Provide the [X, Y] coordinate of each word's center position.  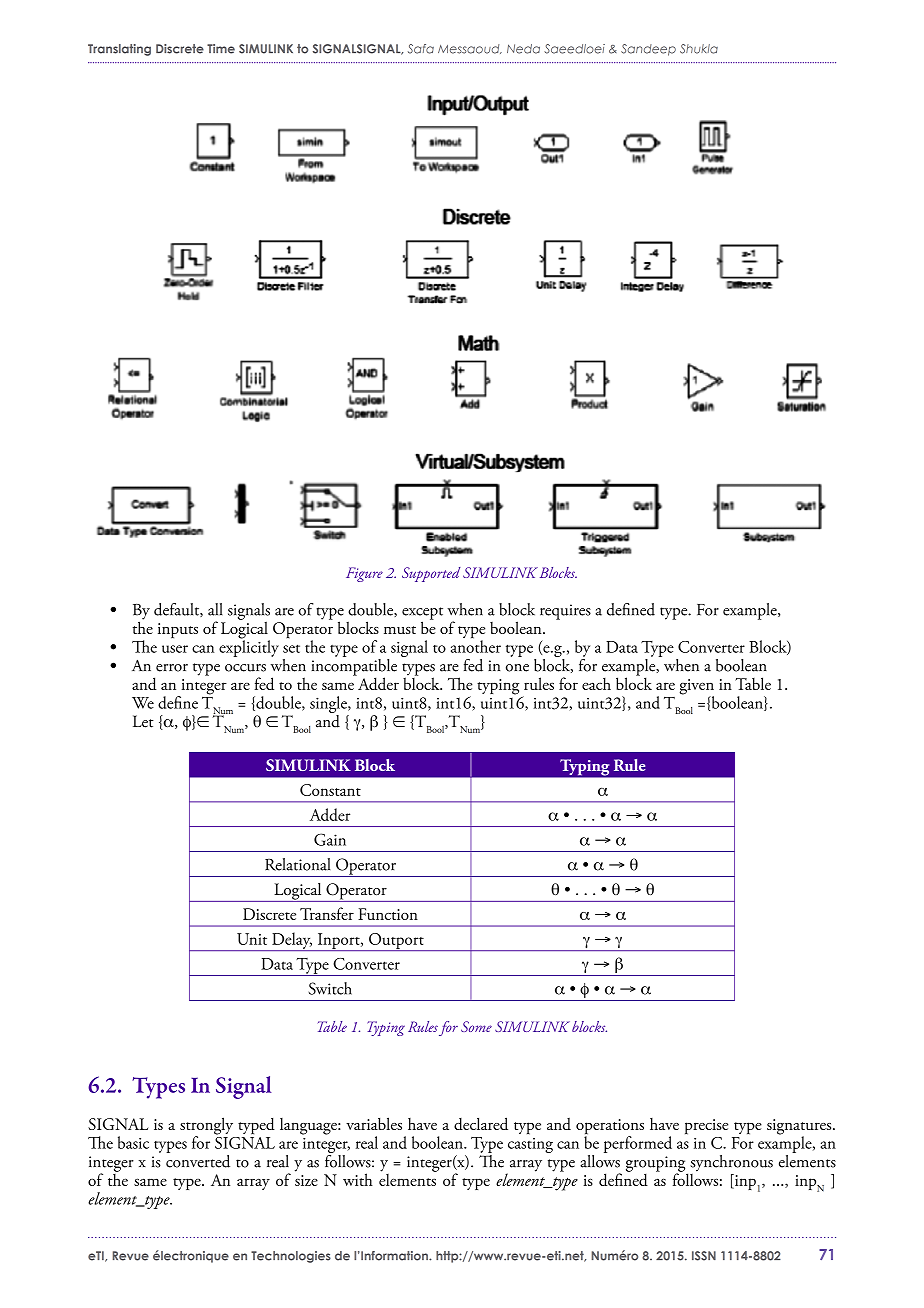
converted [198, 1160]
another [476, 645]
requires [565, 612]
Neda [523, 49]
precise [706, 1127]
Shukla [699, 49]
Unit [252, 939]
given [697, 688]
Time [221, 49]
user [175, 649]
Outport [396, 942]
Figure [364, 574]
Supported [431, 574]
